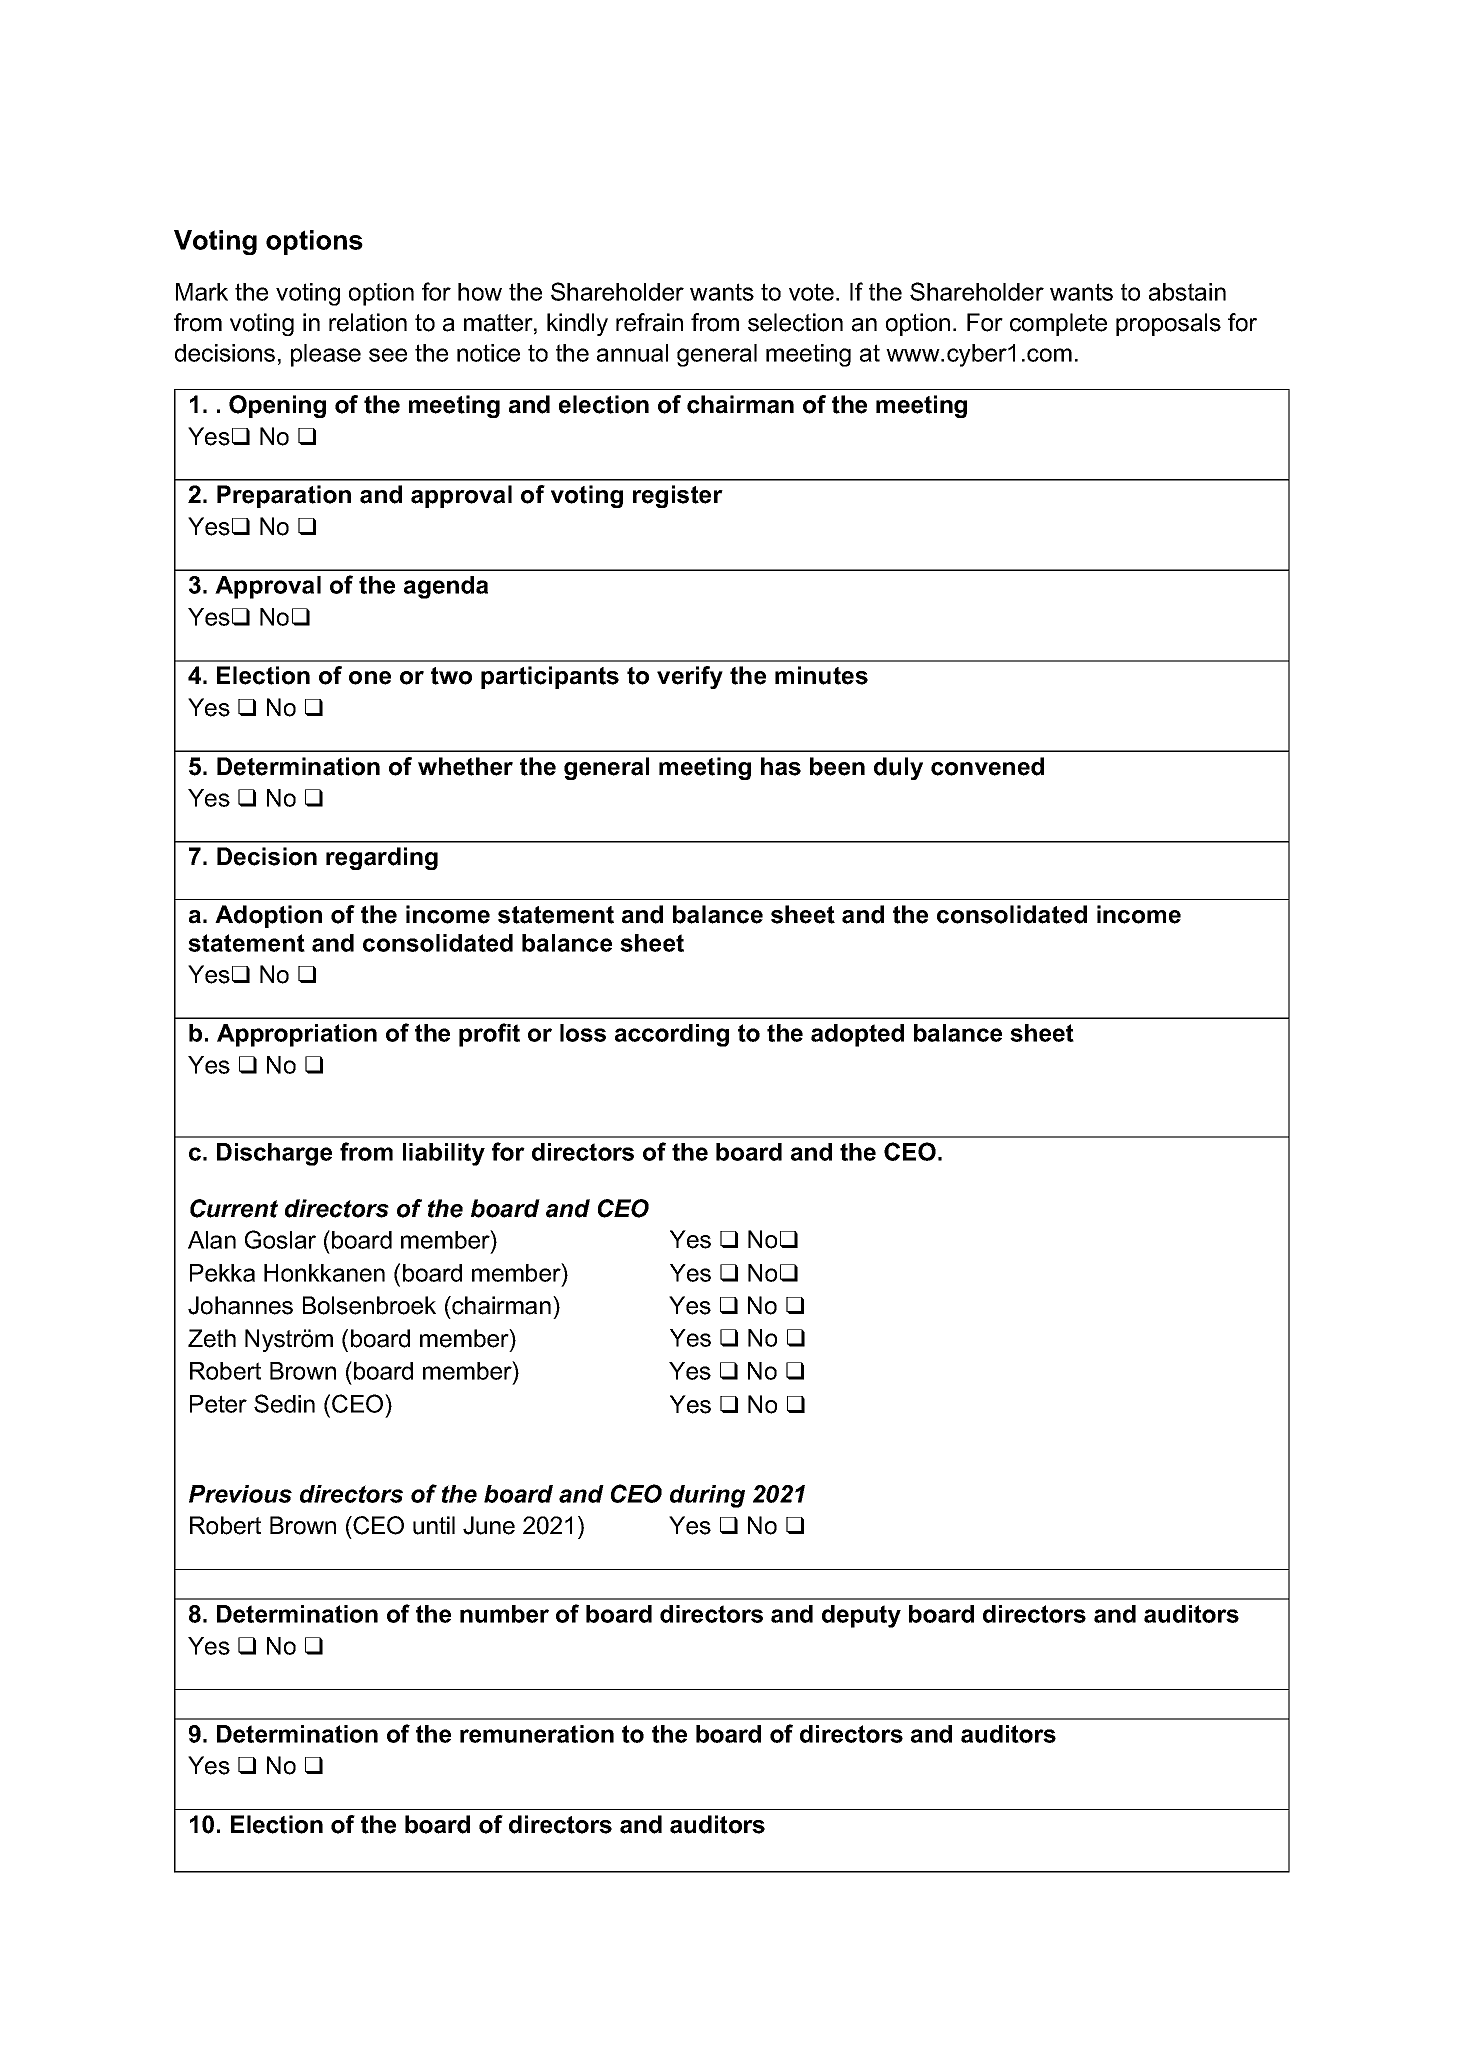 This document has height=2070, width=1464. Describe the element at coordinates (370, 678) in the document. I see `one` at that location.
